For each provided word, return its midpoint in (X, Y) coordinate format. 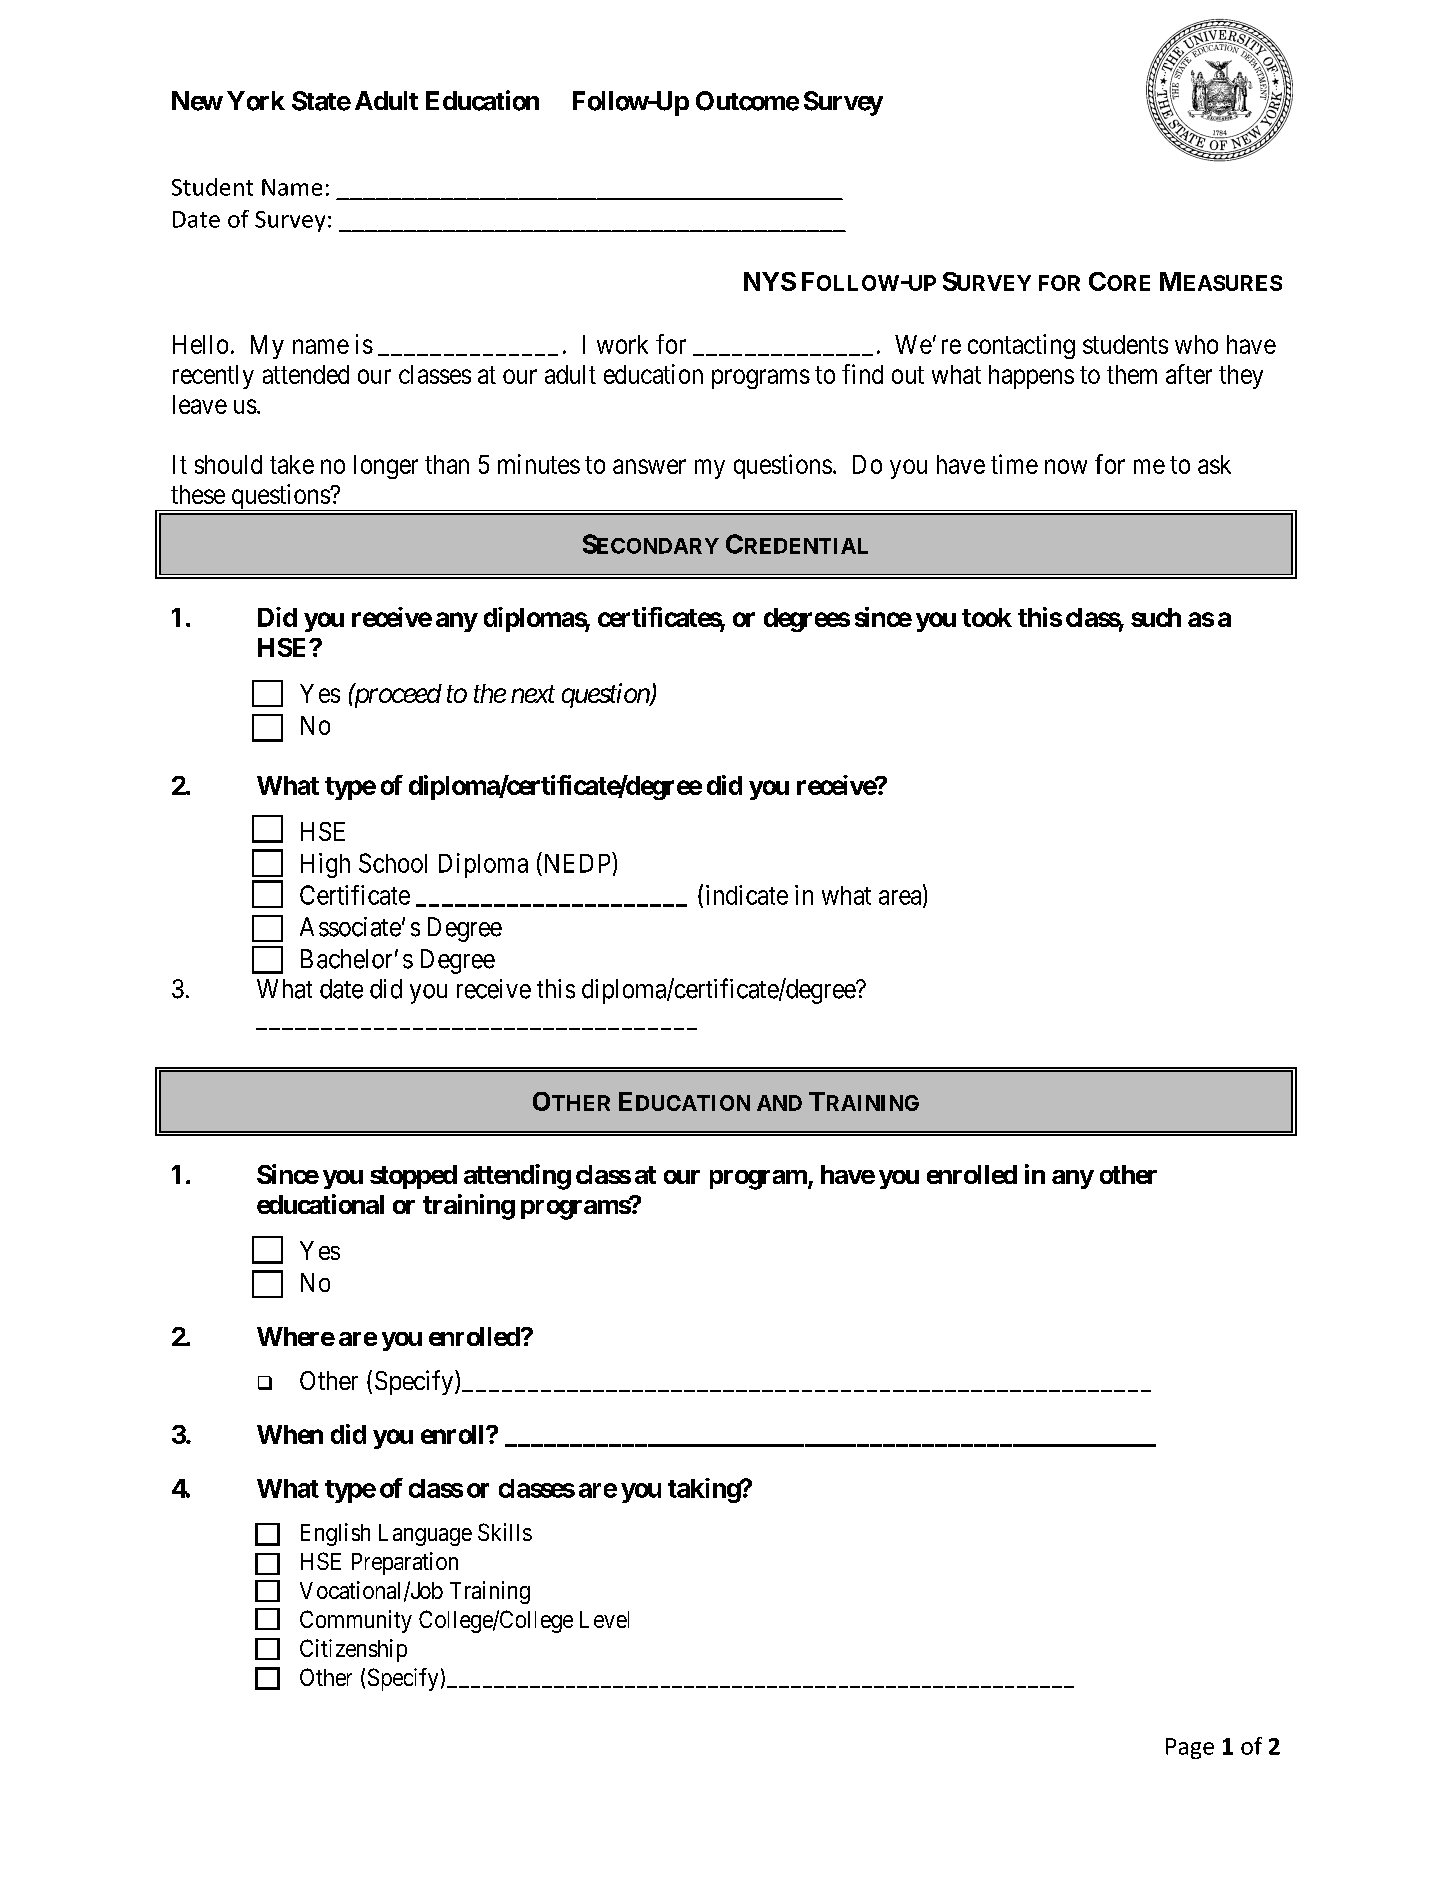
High (325, 865)
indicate (747, 895)
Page (1190, 1748)
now (1066, 466)
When (290, 1434)
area (901, 898)
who (1196, 344)
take (292, 464)
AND (779, 1103)
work (622, 344)
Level (604, 1619)
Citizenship (353, 1650)
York (256, 101)
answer (649, 466)
